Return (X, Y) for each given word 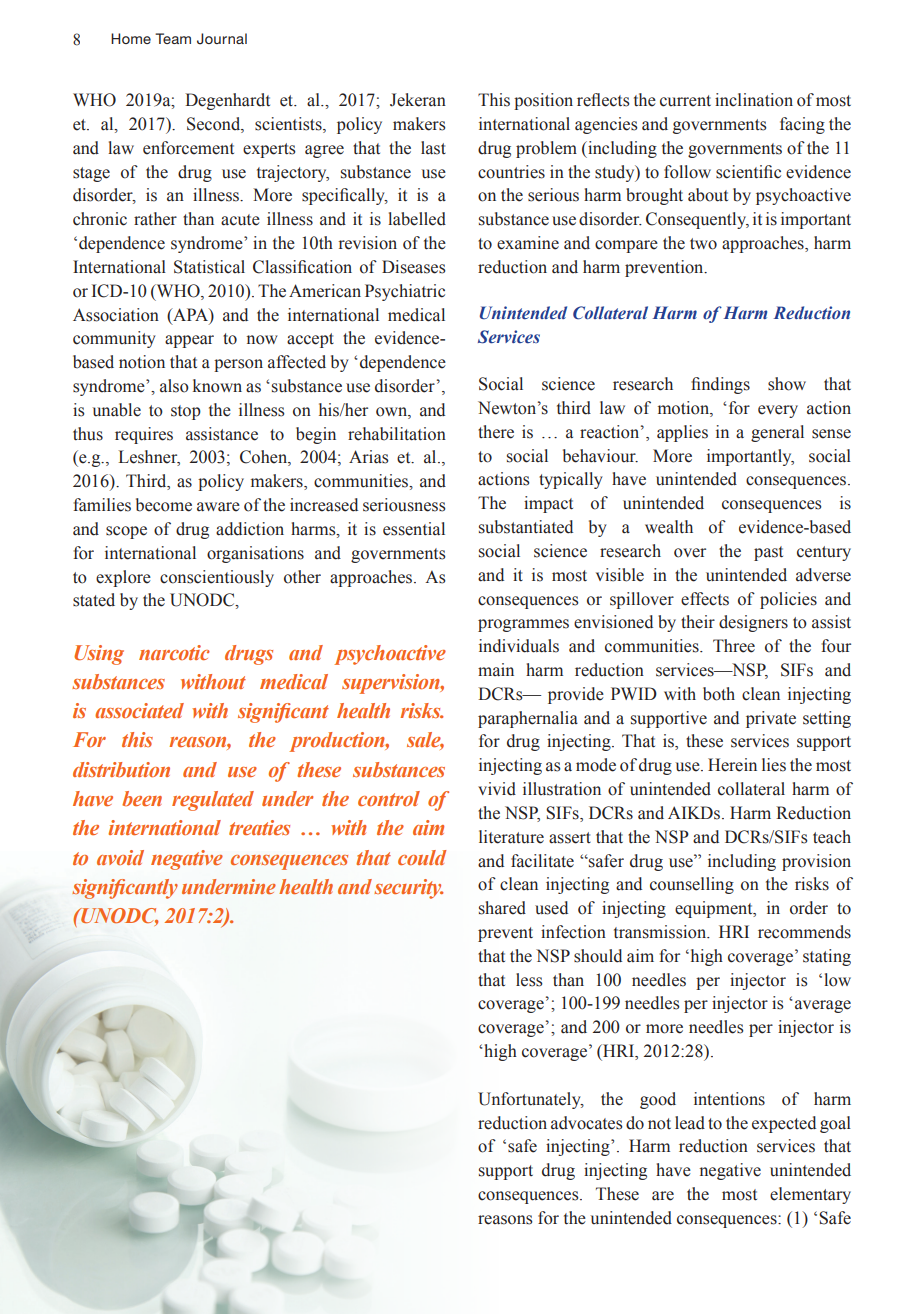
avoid (120, 857)
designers (753, 623)
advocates (587, 1123)
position (543, 101)
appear (189, 341)
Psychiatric (405, 292)
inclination (754, 100)
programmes (523, 625)
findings (720, 385)
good (658, 1100)
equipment (715, 909)
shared (502, 908)
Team (173, 38)
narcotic (174, 652)
